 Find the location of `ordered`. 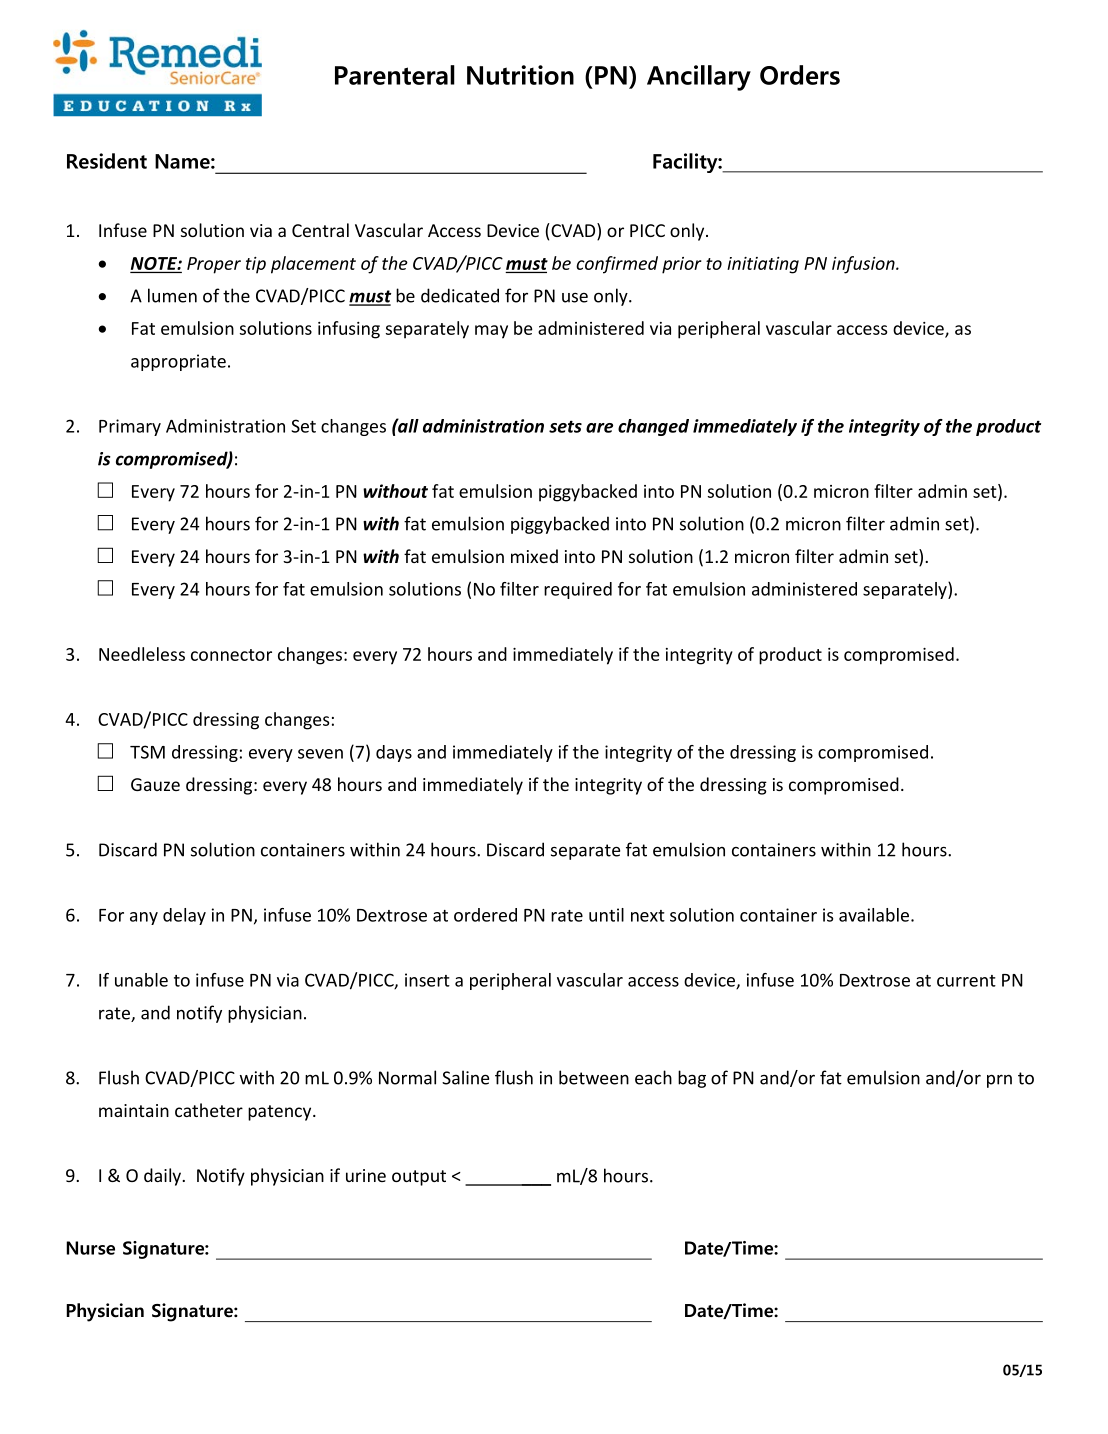

ordered is located at coordinates (485, 915).
